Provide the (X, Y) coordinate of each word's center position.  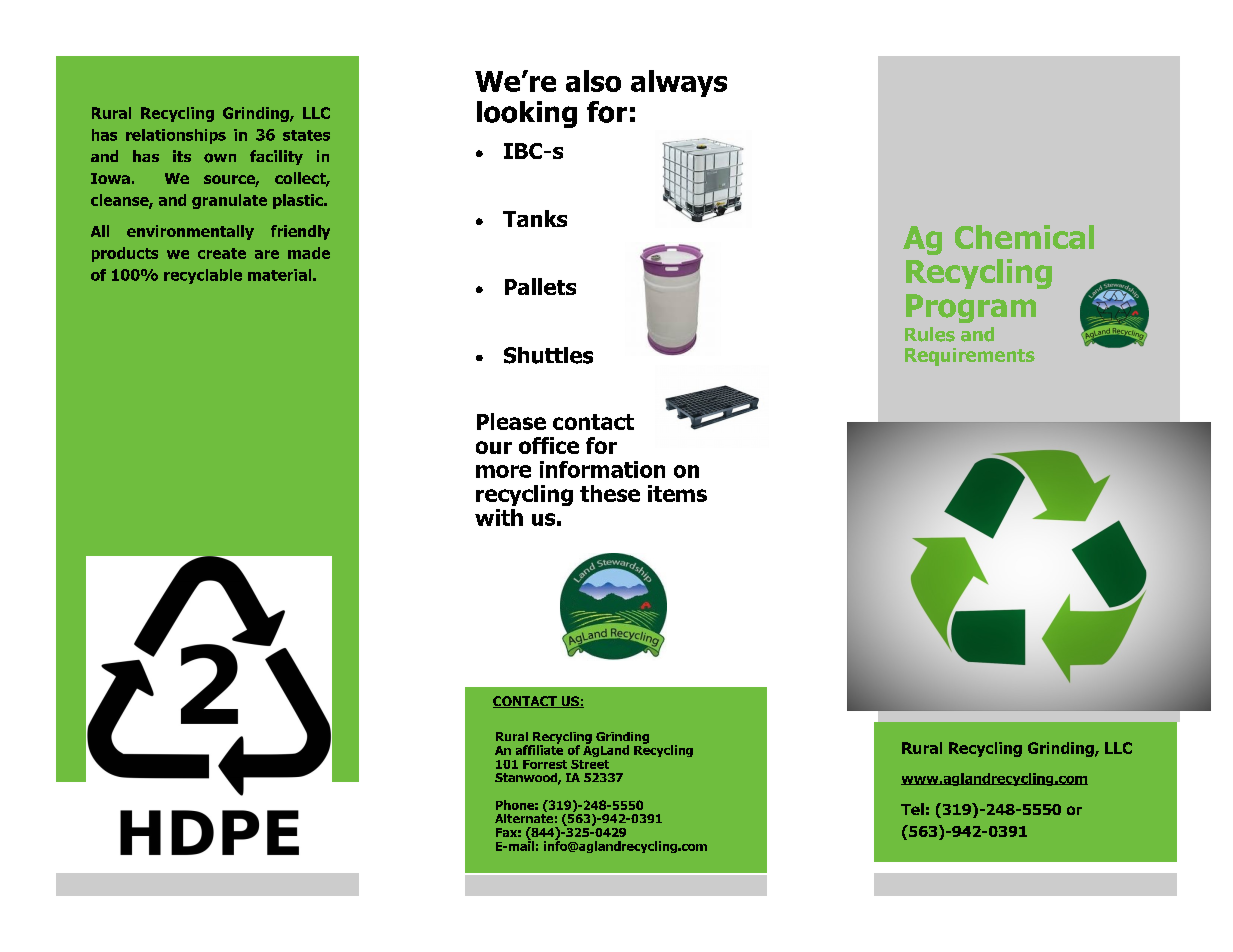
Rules (930, 334)
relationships (176, 136)
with (499, 517)
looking (527, 114)
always (679, 83)
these (610, 493)
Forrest (545, 764)
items (677, 493)
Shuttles (548, 355)
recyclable (203, 276)
